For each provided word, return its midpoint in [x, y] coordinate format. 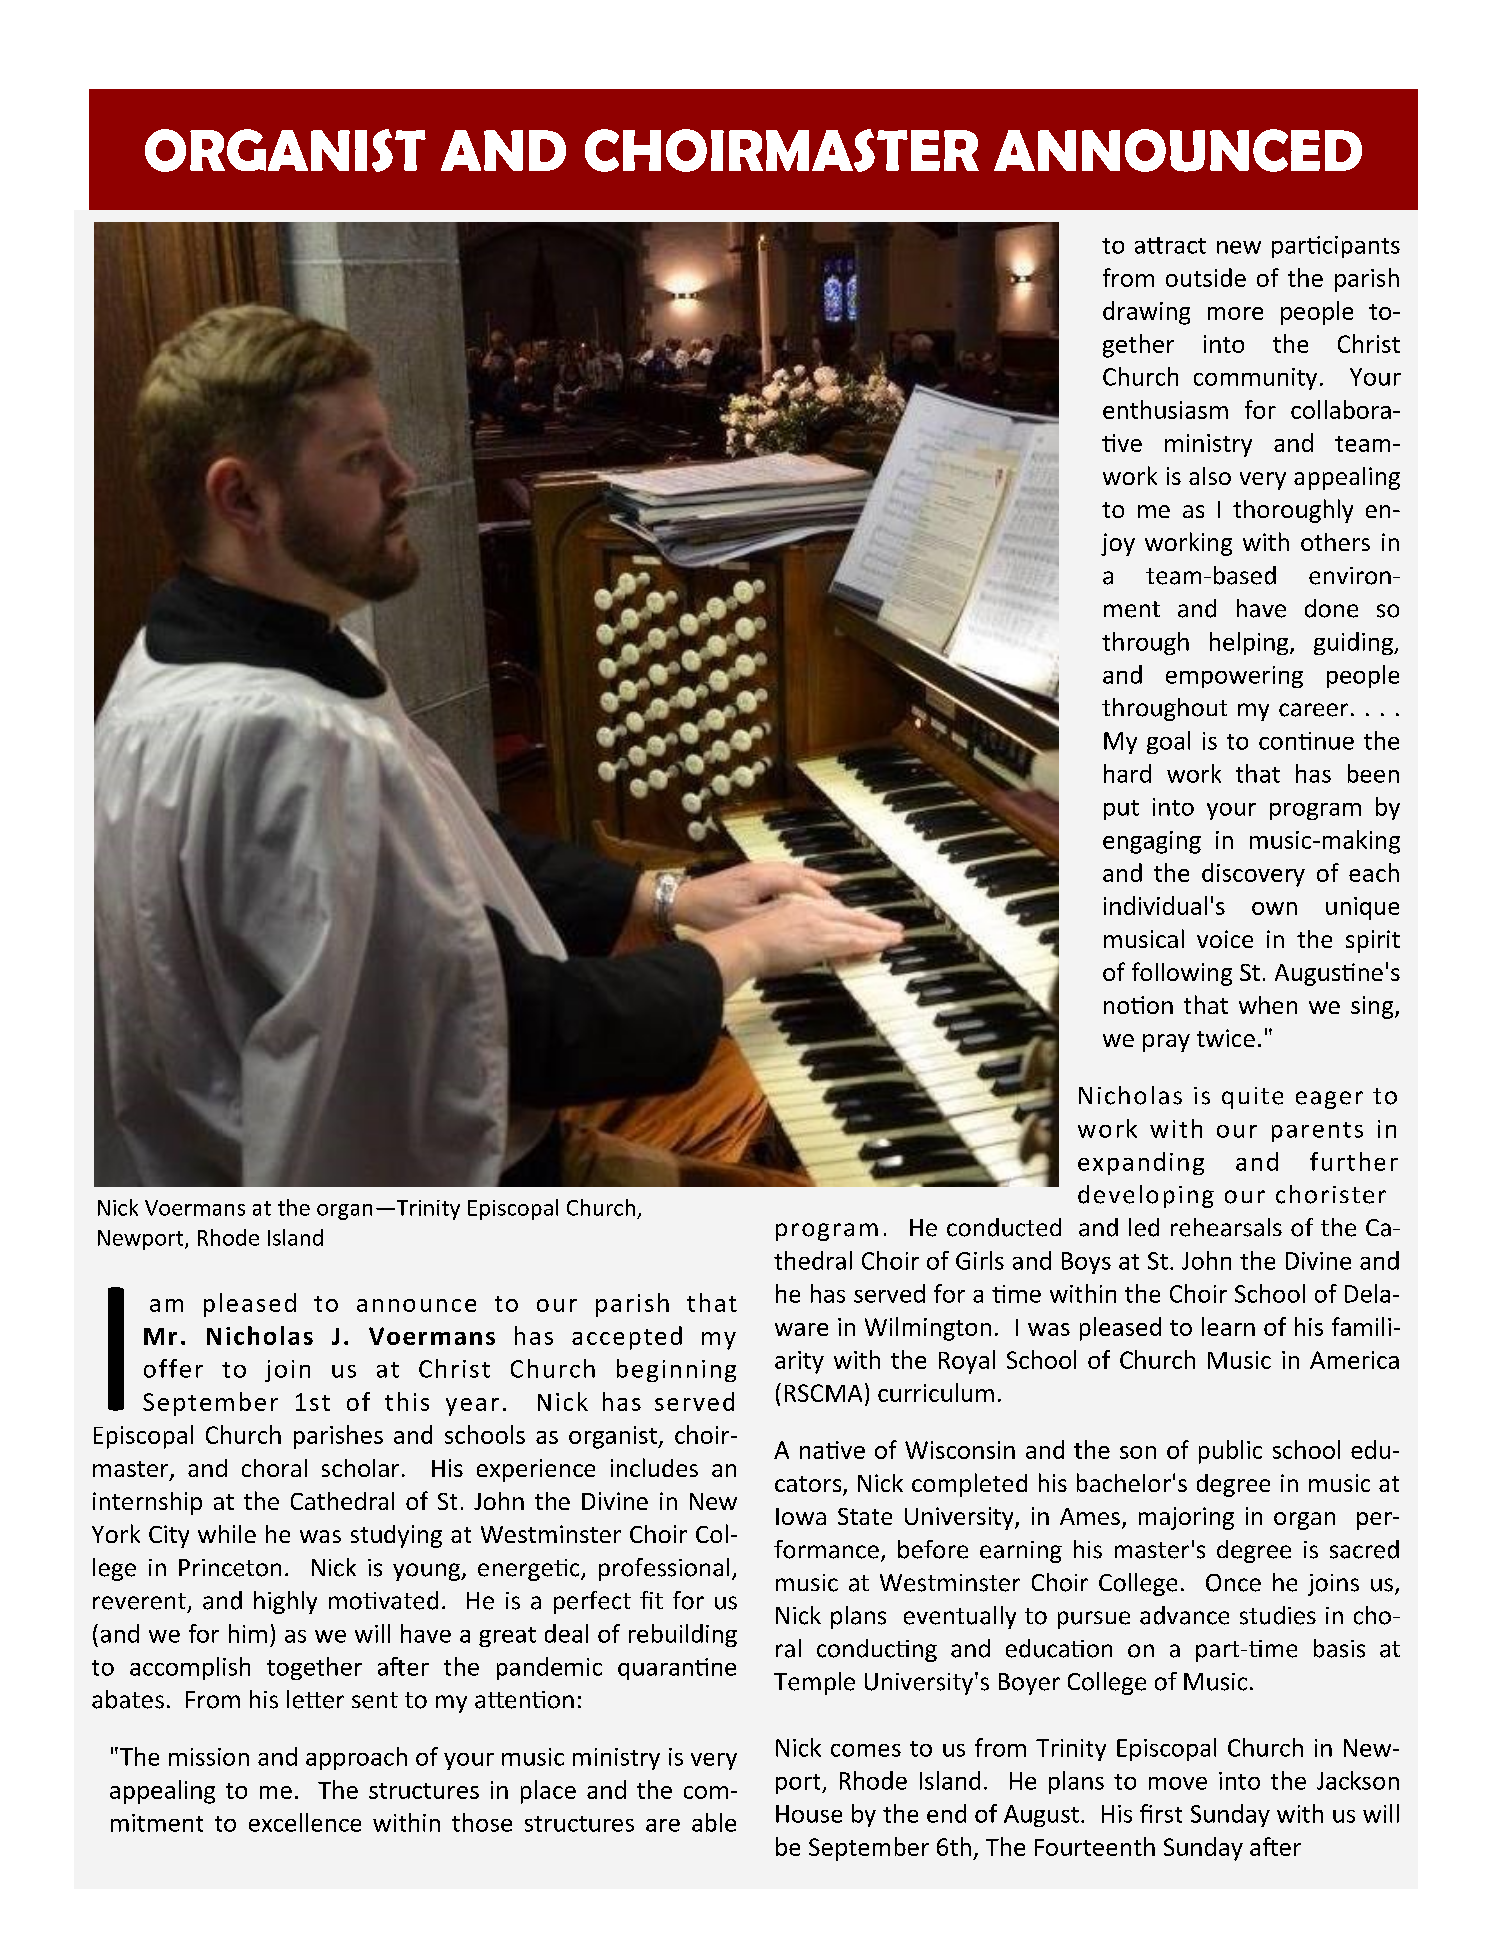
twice [1226, 1038]
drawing [1146, 313]
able [714, 1822]
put [1121, 810]
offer [173, 1368]
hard [1127, 773]
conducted [1004, 1227]
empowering [1234, 677]
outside [1206, 277]
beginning [676, 1370]
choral [274, 1468]
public [1230, 1452]
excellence [305, 1822]
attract [1170, 245]
